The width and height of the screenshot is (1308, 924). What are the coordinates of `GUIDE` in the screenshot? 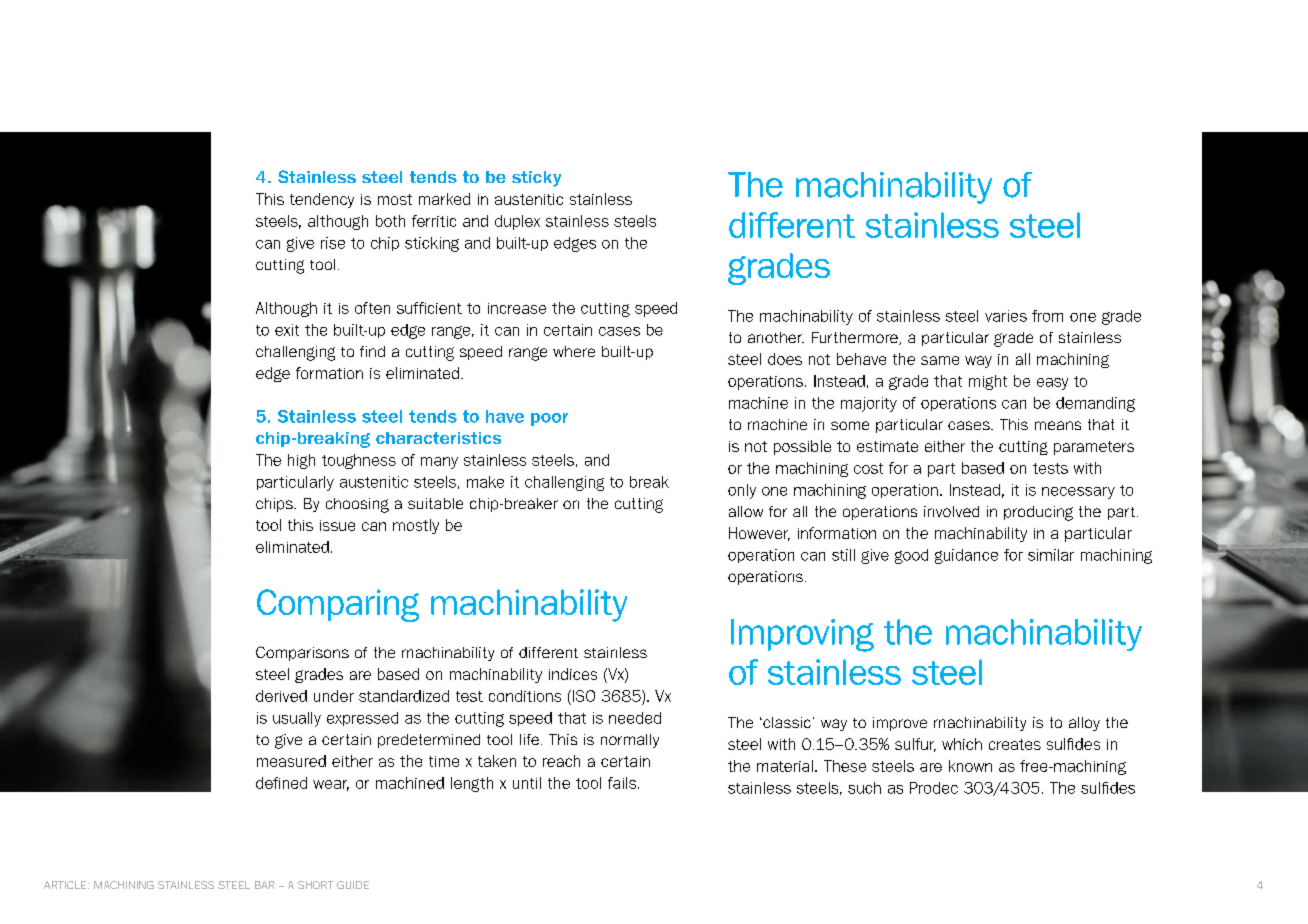 It's located at (353, 885).
